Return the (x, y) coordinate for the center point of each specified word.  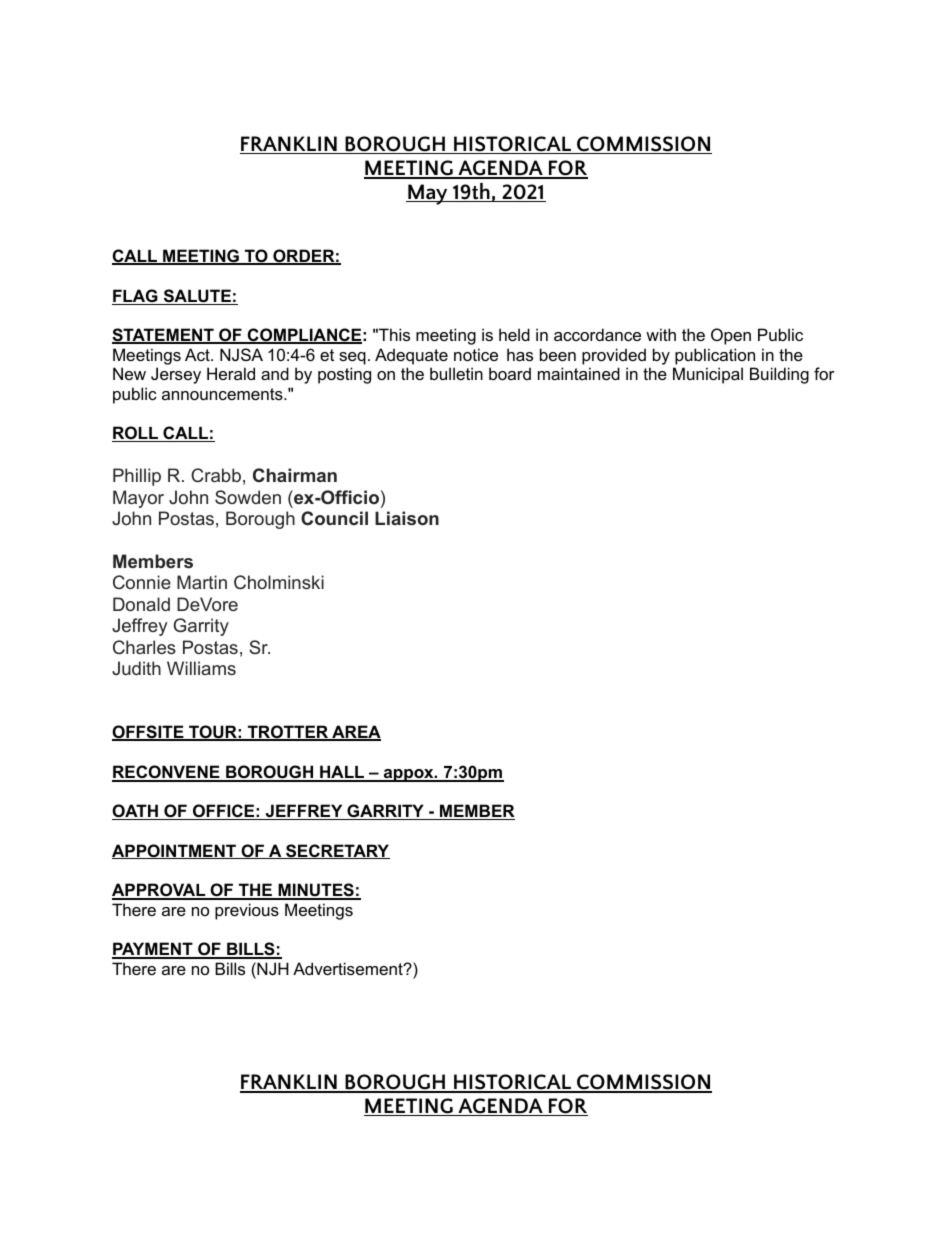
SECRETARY (337, 851)
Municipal (708, 375)
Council (334, 518)
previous (247, 911)
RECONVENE (167, 773)
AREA (355, 733)
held (514, 334)
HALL (342, 773)
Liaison (407, 518)
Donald (141, 604)
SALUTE (197, 297)
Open (731, 336)
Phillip (137, 477)
